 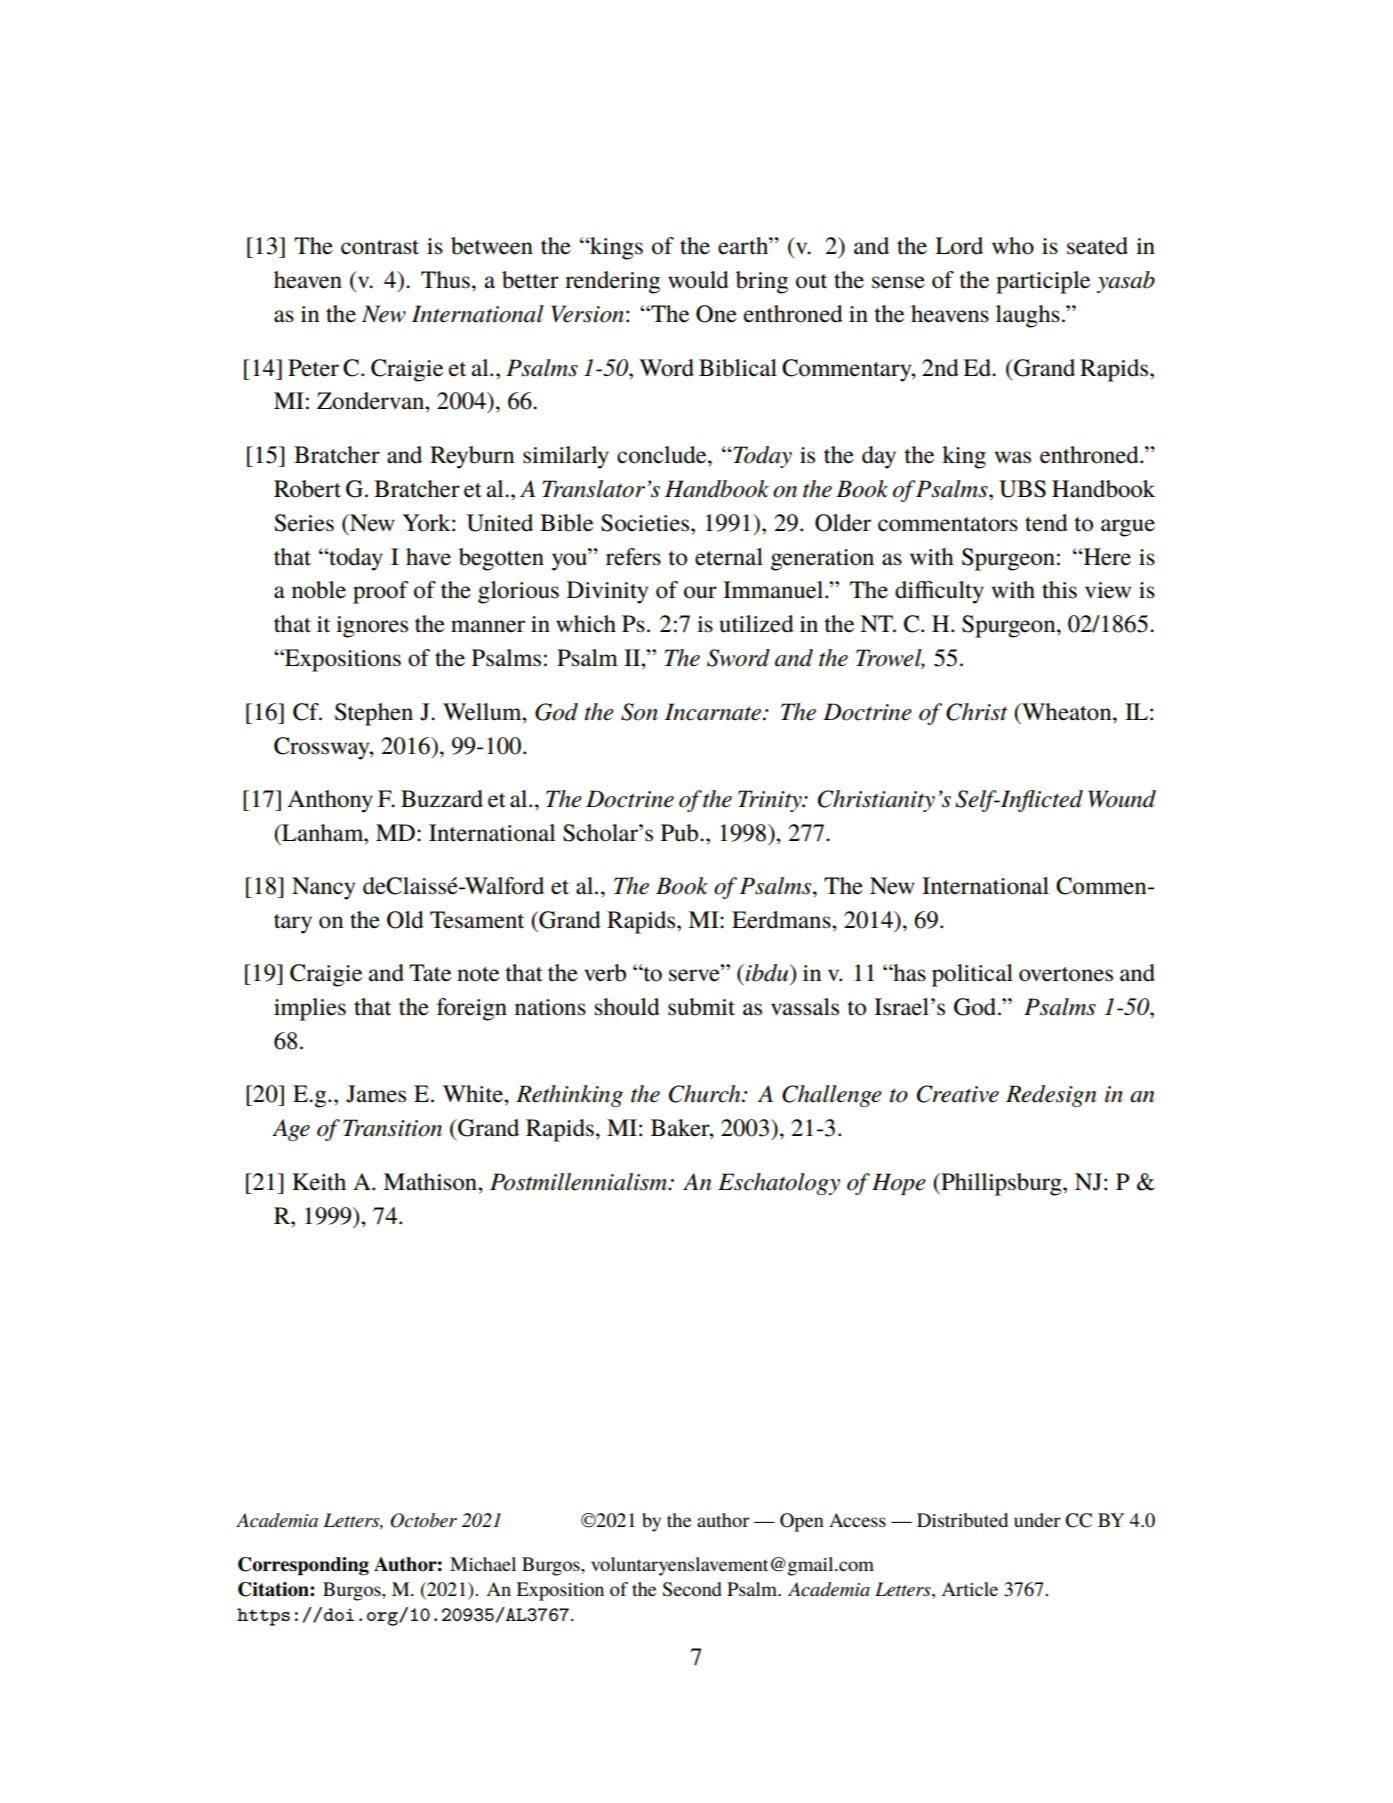 What do you see at coordinates (323, 888) in the document?
I see `Nancy` at bounding box center [323, 888].
